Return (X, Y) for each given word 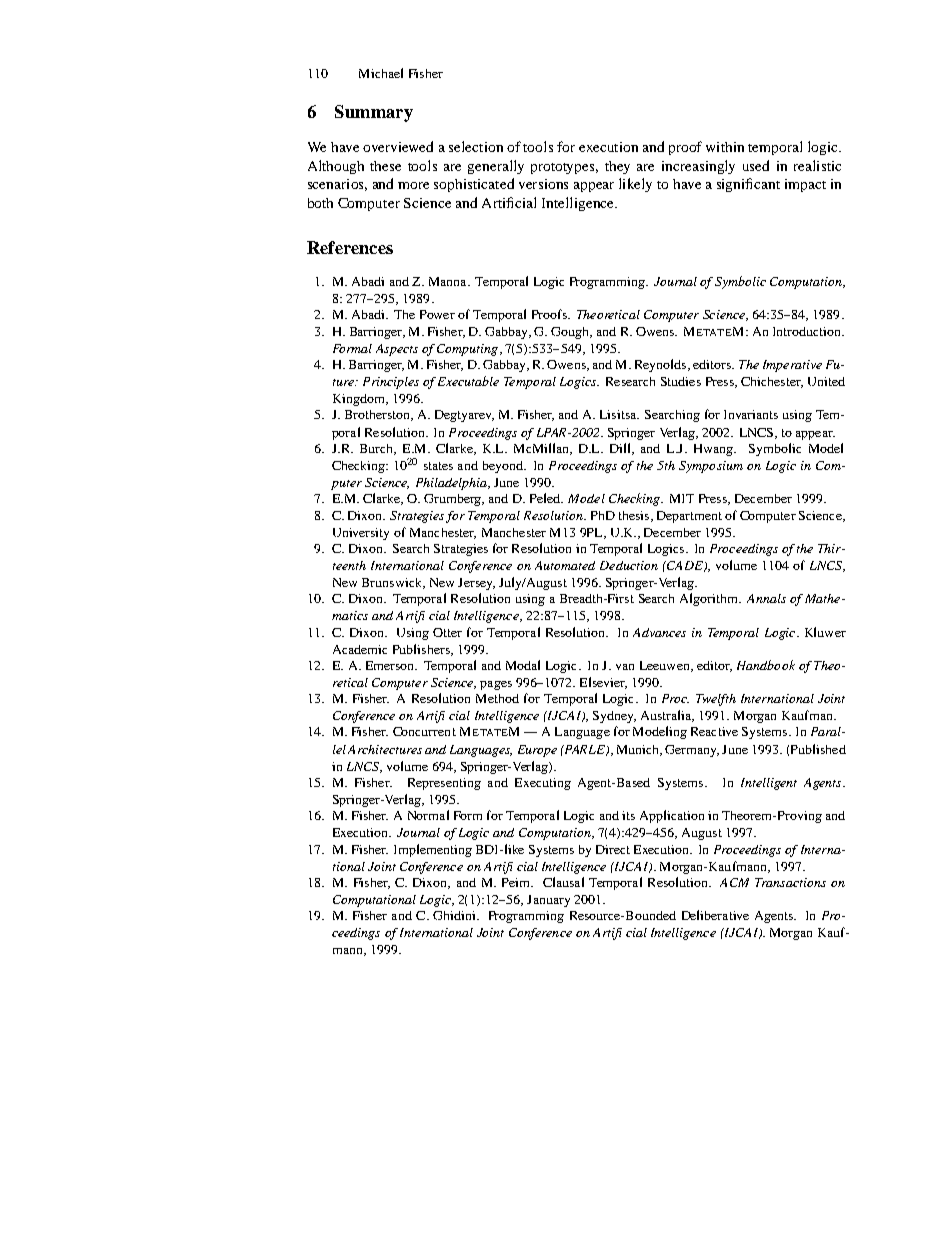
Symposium (711, 467)
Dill (621, 449)
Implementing (433, 850)
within (725, 147)
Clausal (563, 882)
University (361, 534)
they (617, 167)
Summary (374, 113)
